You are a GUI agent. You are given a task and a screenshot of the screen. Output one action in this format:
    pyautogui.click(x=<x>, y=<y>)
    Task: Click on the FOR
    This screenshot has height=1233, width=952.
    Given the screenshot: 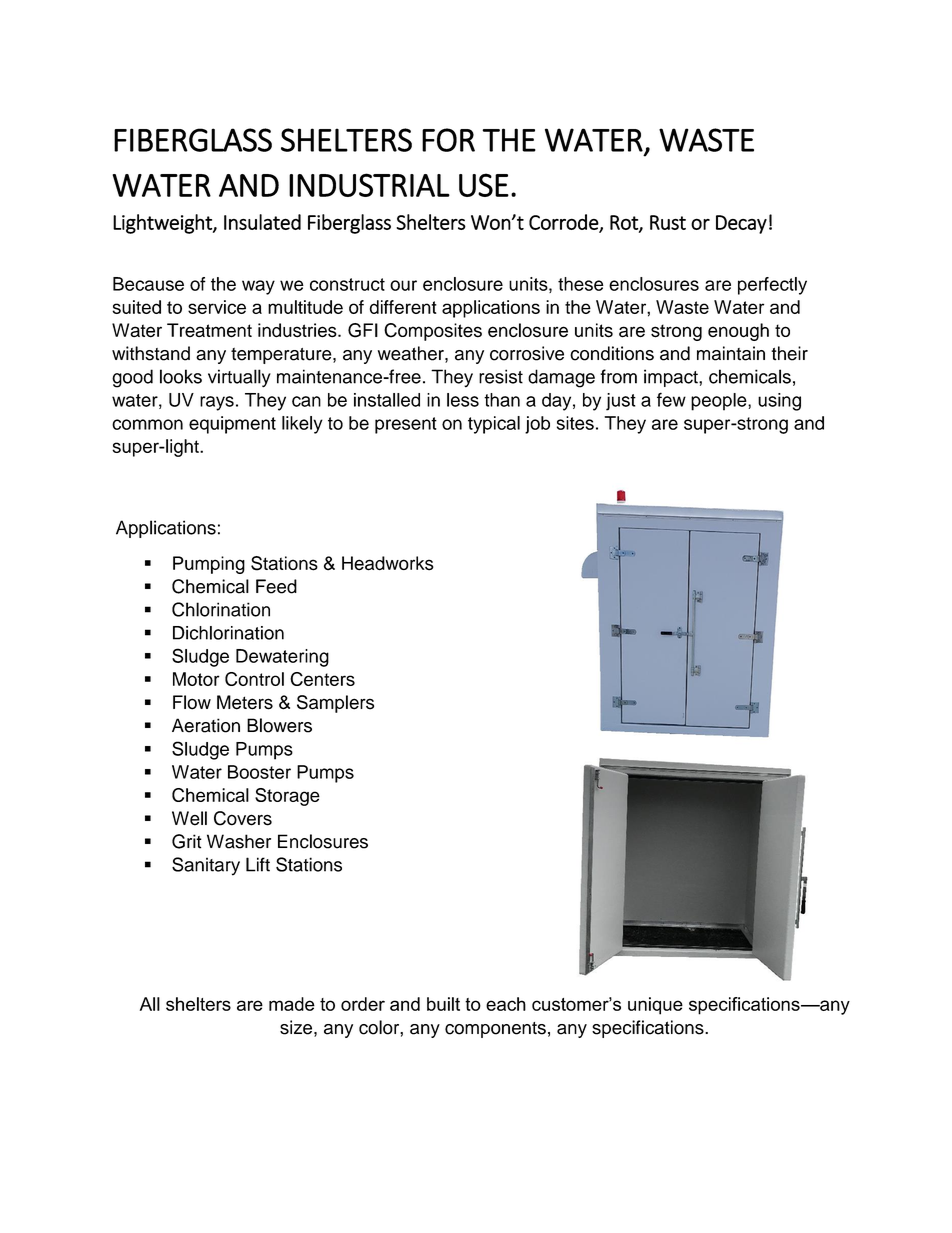 What is the action you would take?
    pyautogui.click(x=448, y=140)
